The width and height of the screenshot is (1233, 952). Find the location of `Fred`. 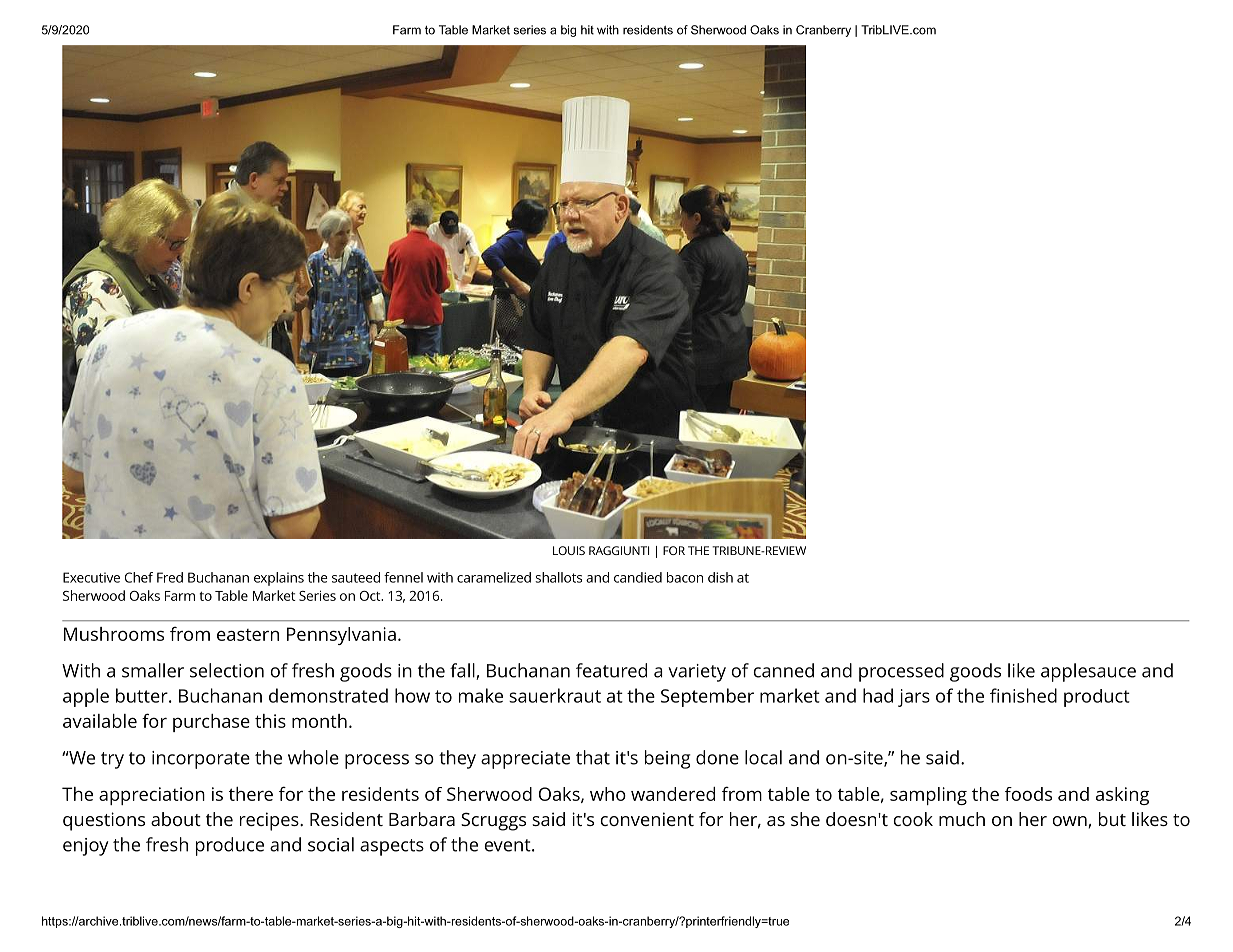

Fred is located at coordinates (170, 577).
